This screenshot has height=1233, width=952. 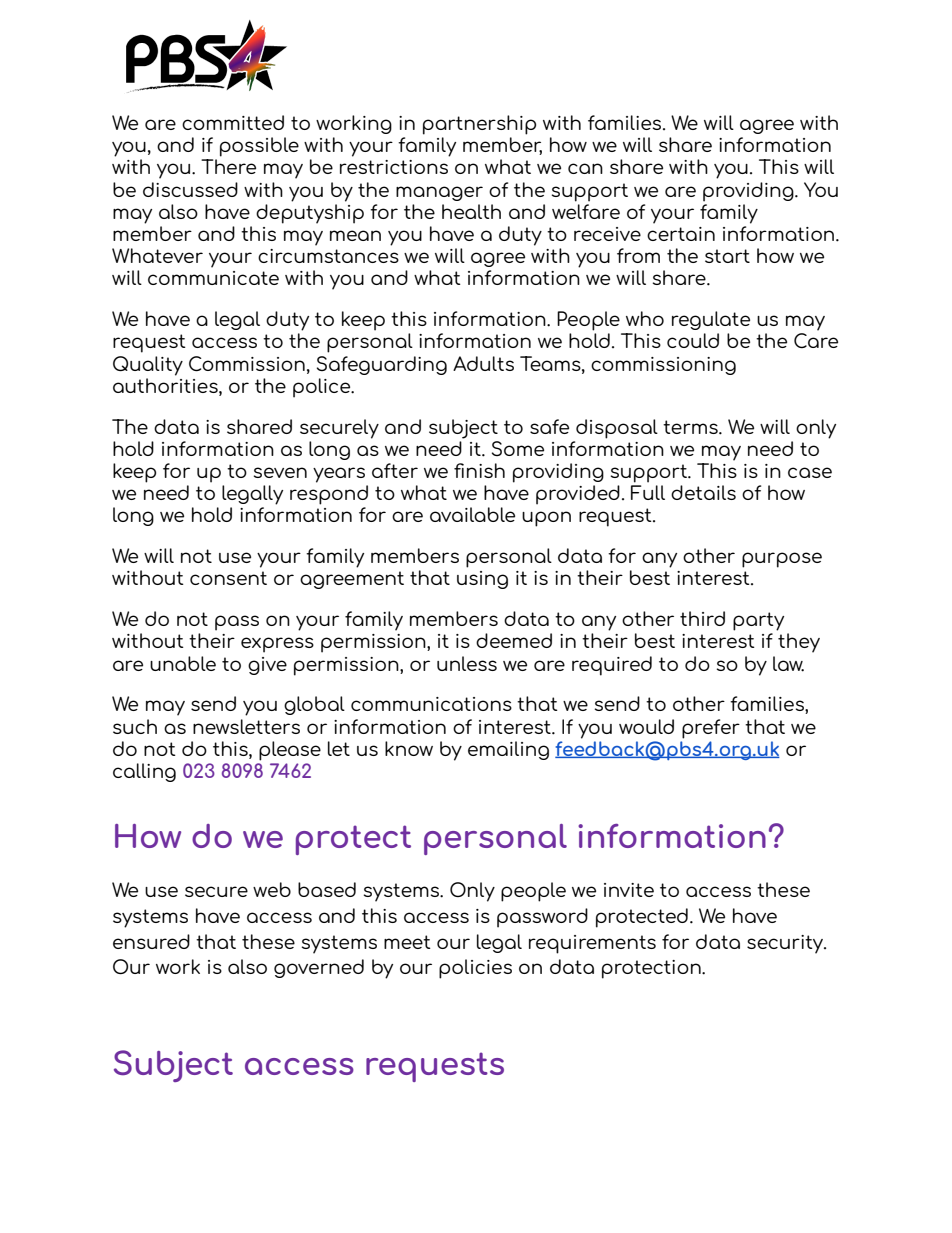 What do you see at coordinates (518, 448) in the screenshot?
I see `Some` at bounding box center [518, 448].
